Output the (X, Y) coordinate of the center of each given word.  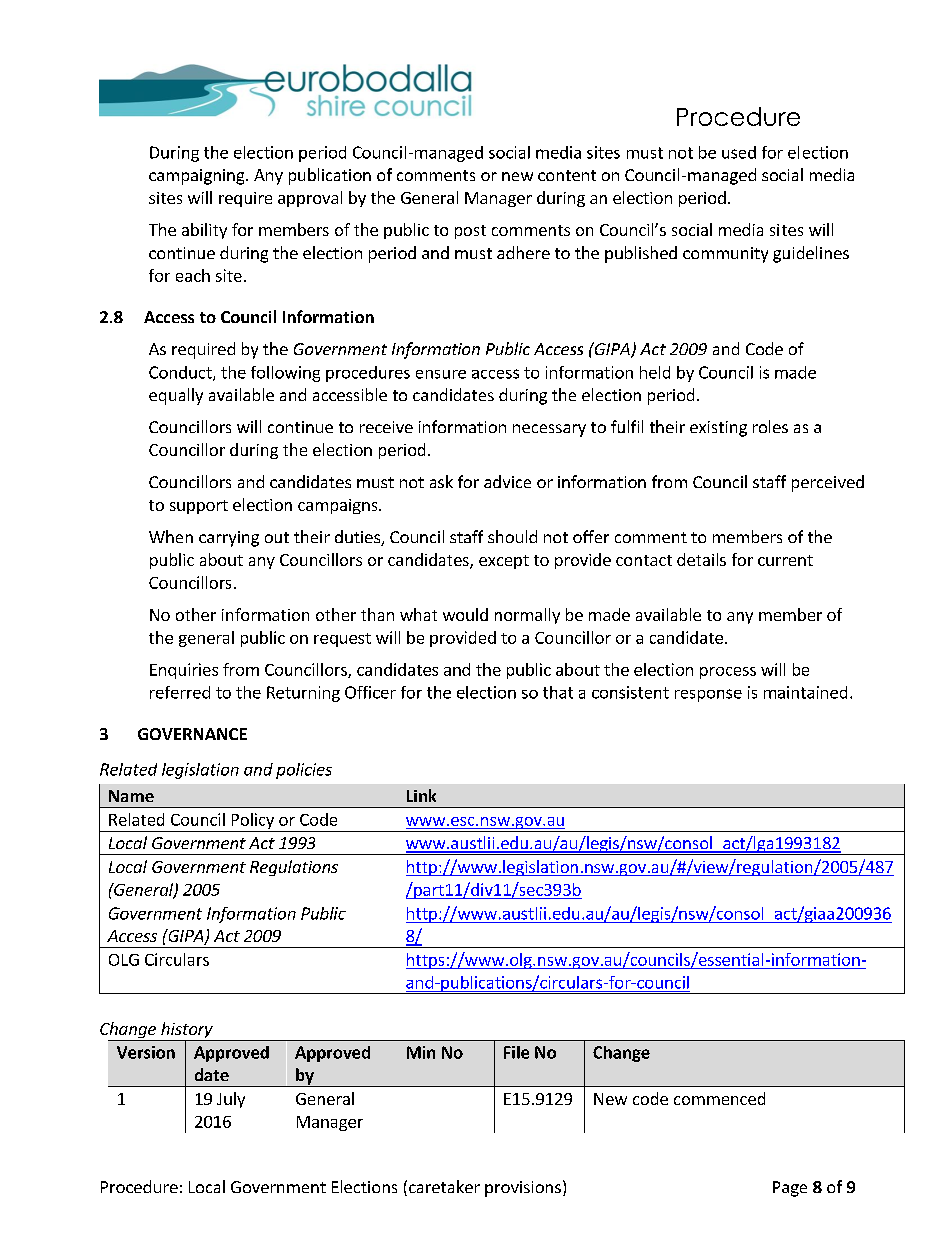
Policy (253, 821)
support (199, 507)
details (701, 559)
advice (507, 481)
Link (421, 795)
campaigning (198, 177)
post (470, 232)
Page (790, 1189)
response (708, 695)
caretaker (444, 1186)
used (739, 152)
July (231, 1100)
